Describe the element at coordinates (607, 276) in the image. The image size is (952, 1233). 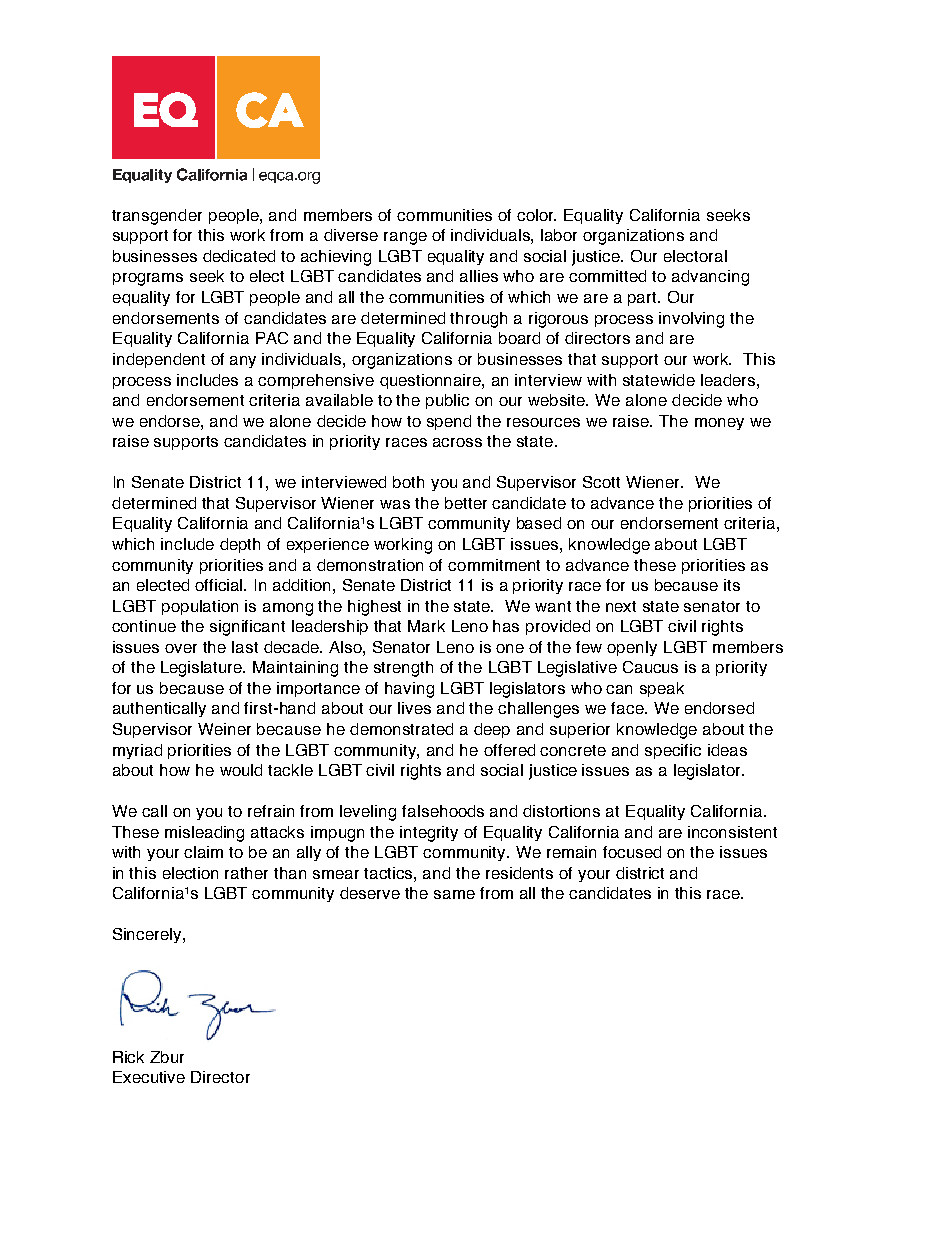
I see `committed` at that location.
